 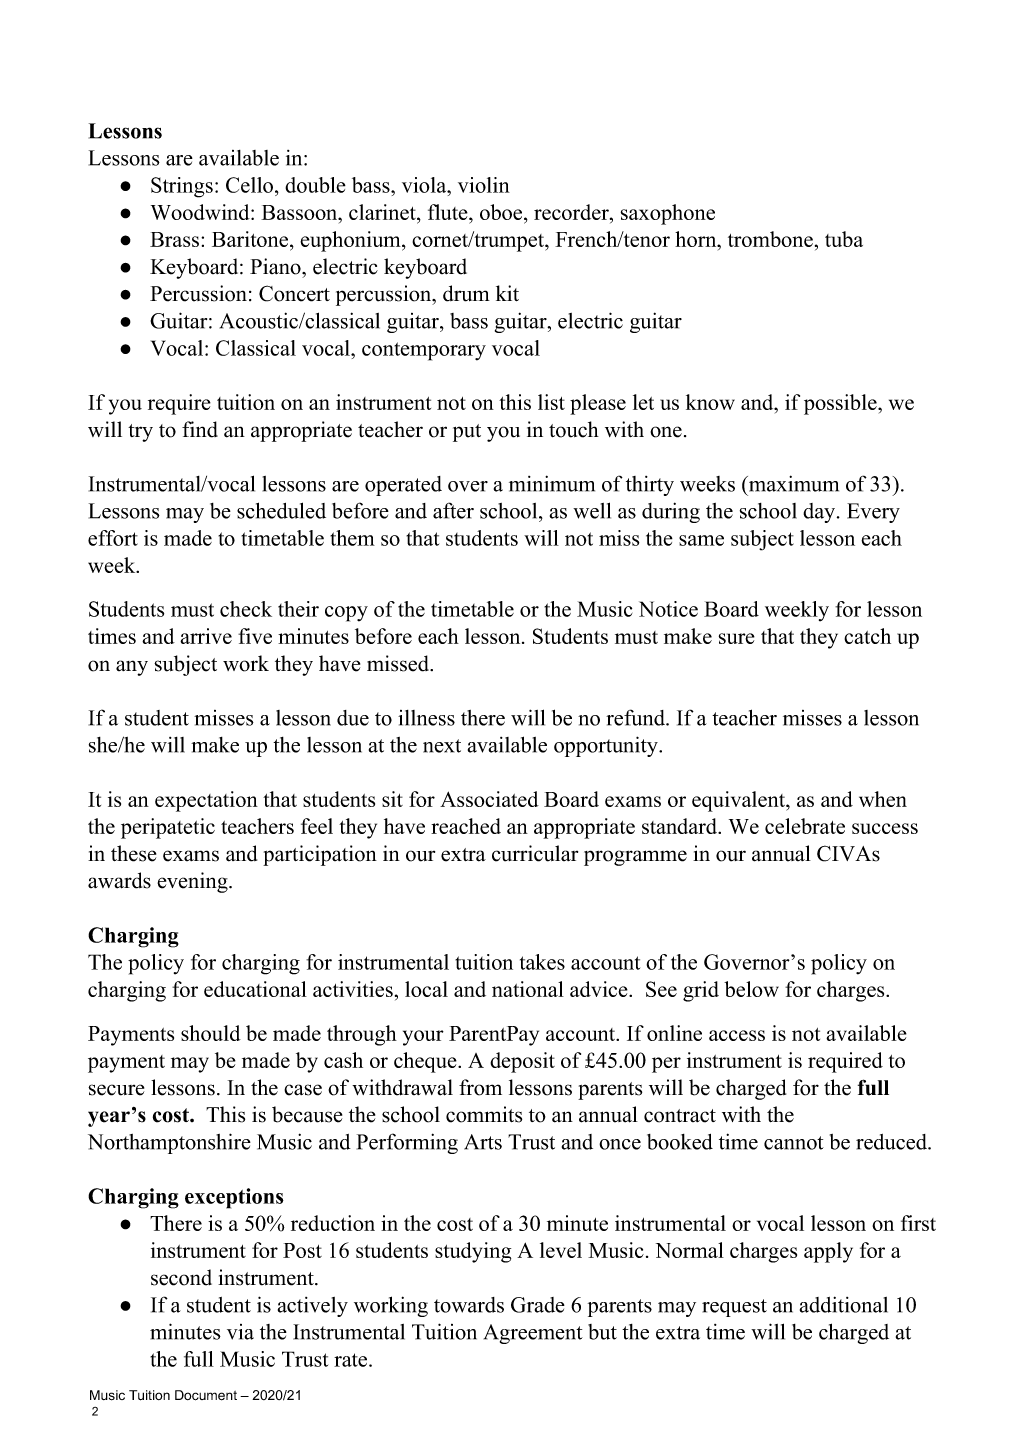 I want to click on Agreement, so click(x=533, y=1334).
